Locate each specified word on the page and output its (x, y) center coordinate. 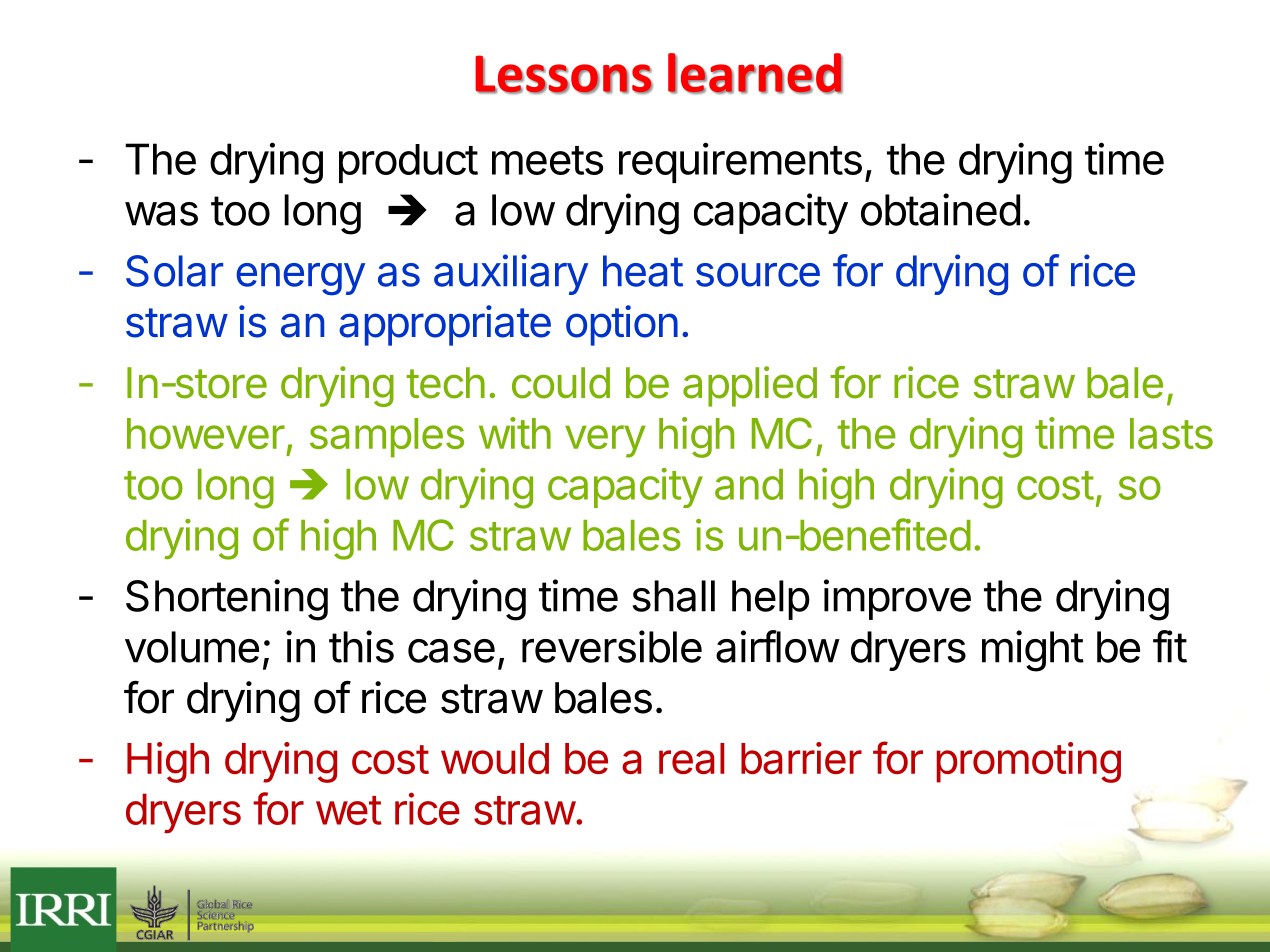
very (605, 441)
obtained (940, 209)
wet (349, 810)
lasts (1171, 433)
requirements (740, 162)
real (691, 758)
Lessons (564, 74)
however (206, 433)
